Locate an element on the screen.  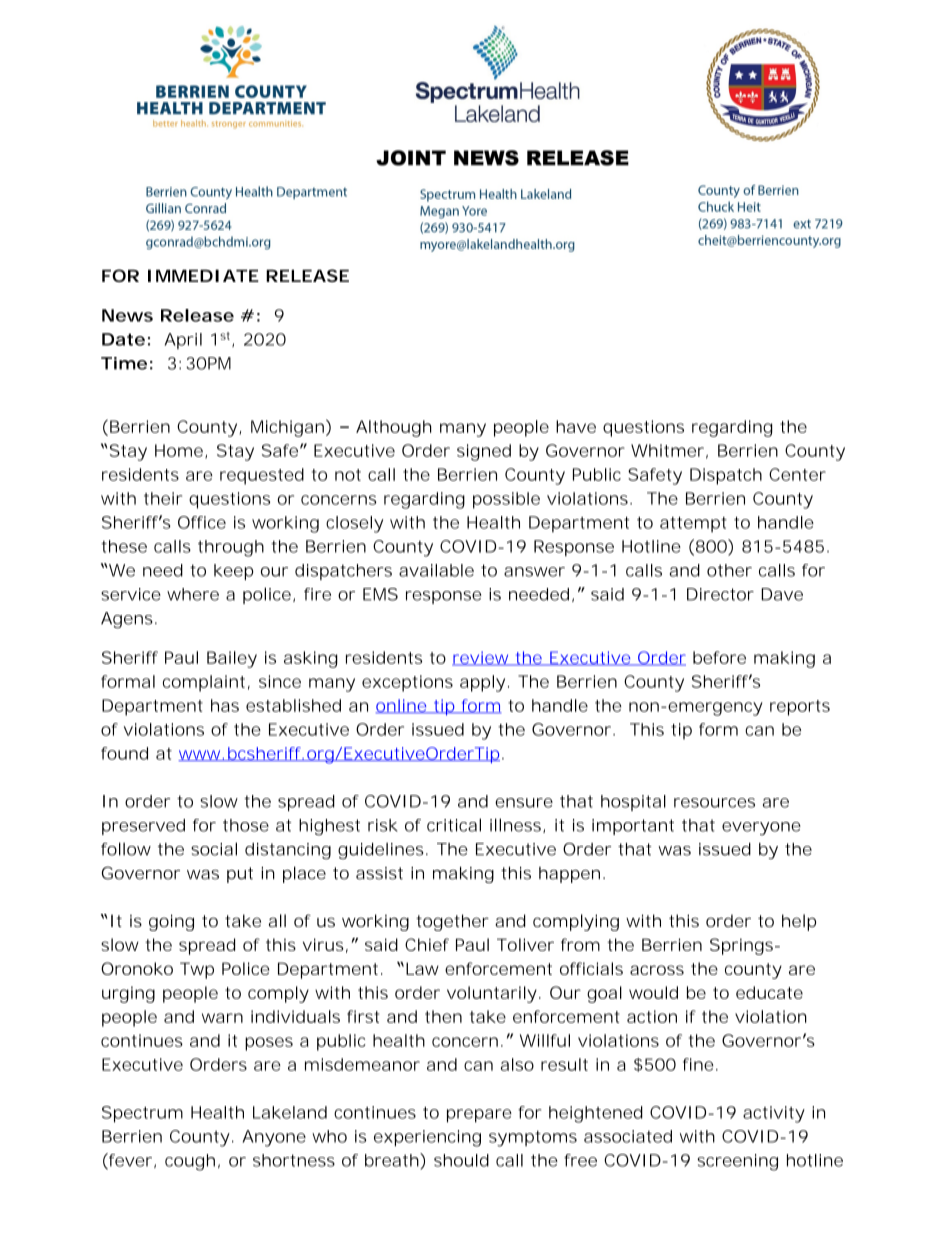
apply is located at coordinates (482, 683).
